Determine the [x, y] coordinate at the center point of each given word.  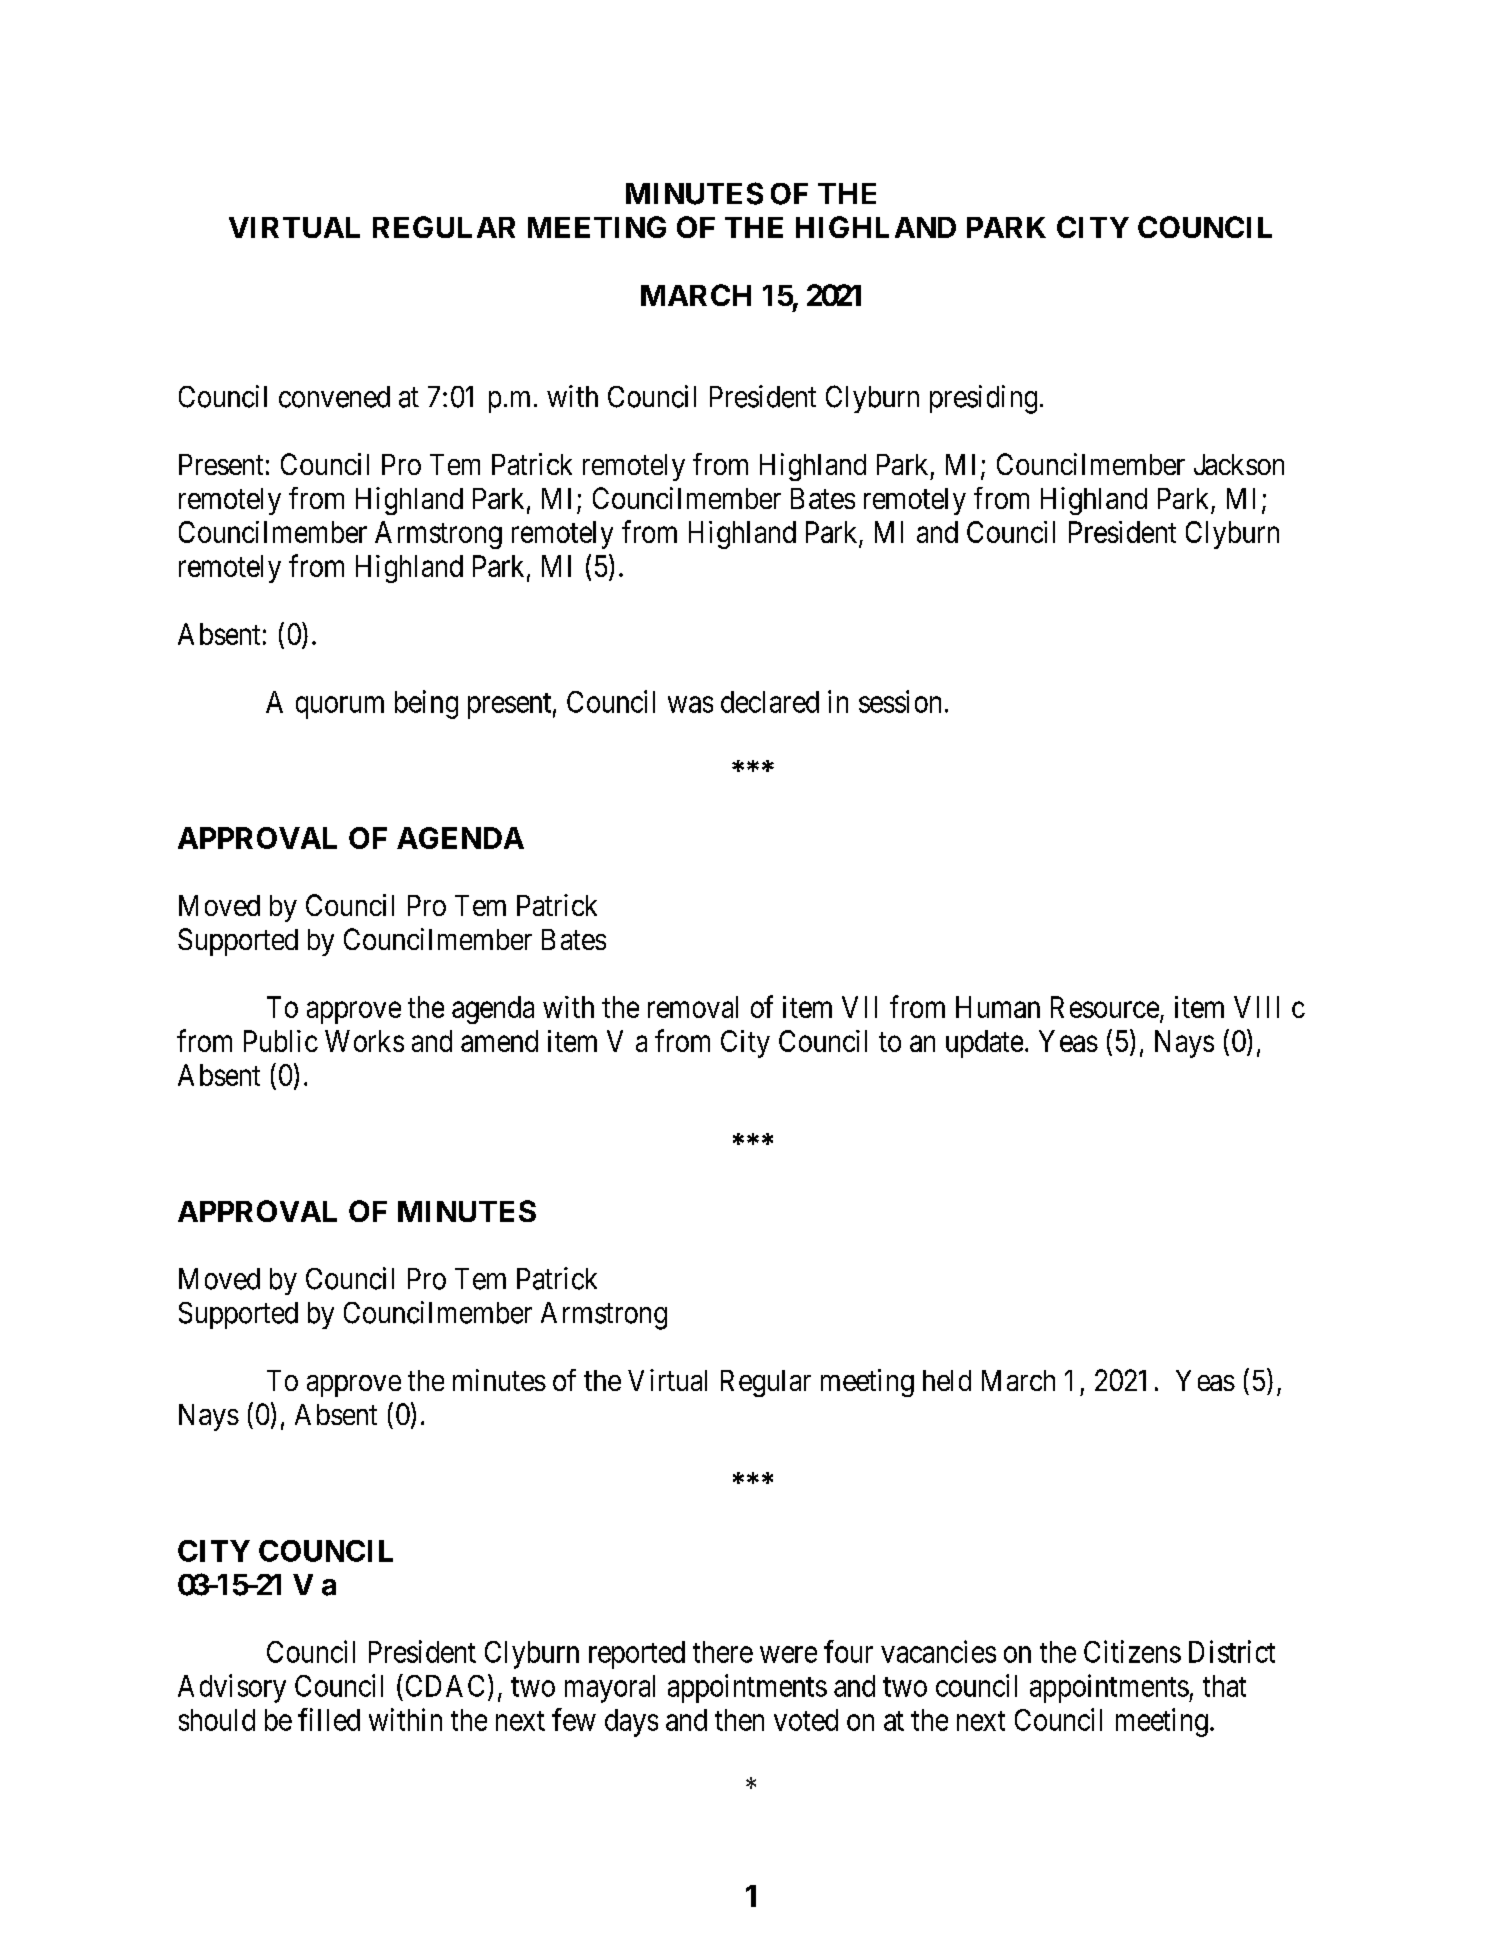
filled [329, 1719]
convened [334, 397]
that [1224, 1686]
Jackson [1239, 464]
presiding [983, 399]
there [723, 1652]
